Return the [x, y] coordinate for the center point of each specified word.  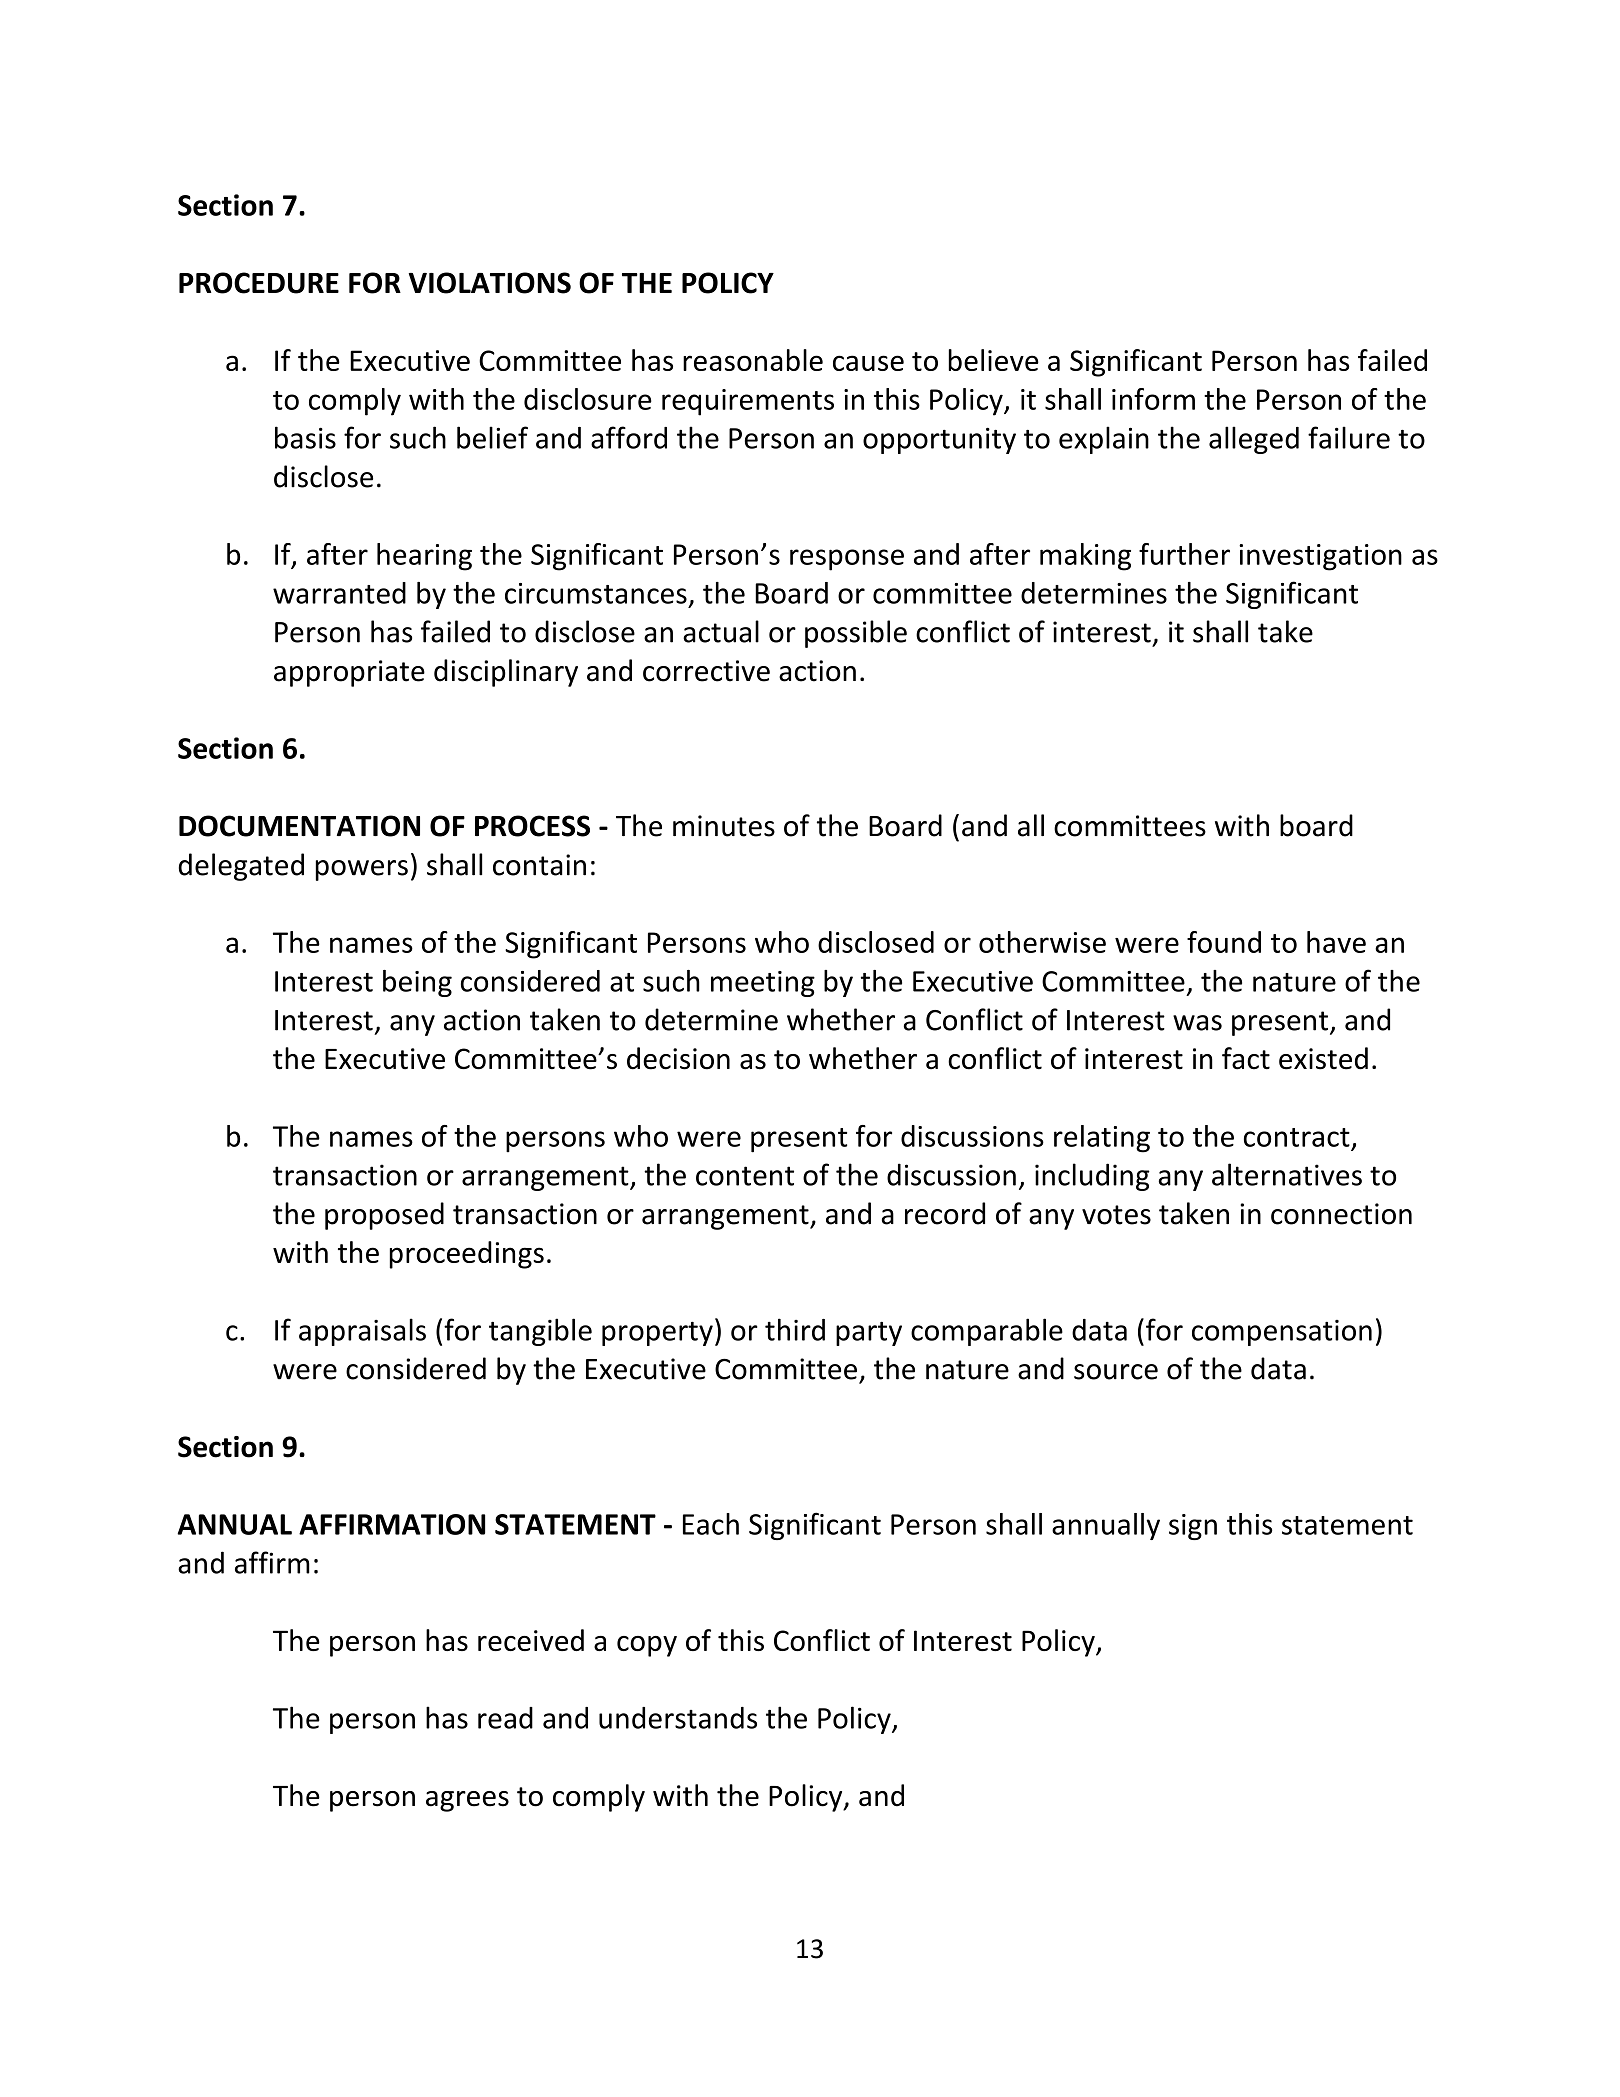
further [1184, 554]
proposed [384, 1216]
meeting [763, 984]
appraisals [362, 1332]
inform [1153, 399]
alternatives [1287, 1174]
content [745, 1176]
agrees [467, 1801]
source [1116, 1372]
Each [711, 1524]
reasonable [753, 360]
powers [362, 870]
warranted [339, 593]
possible [856, 634]
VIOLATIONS [489, 283]
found [1224, 942]
